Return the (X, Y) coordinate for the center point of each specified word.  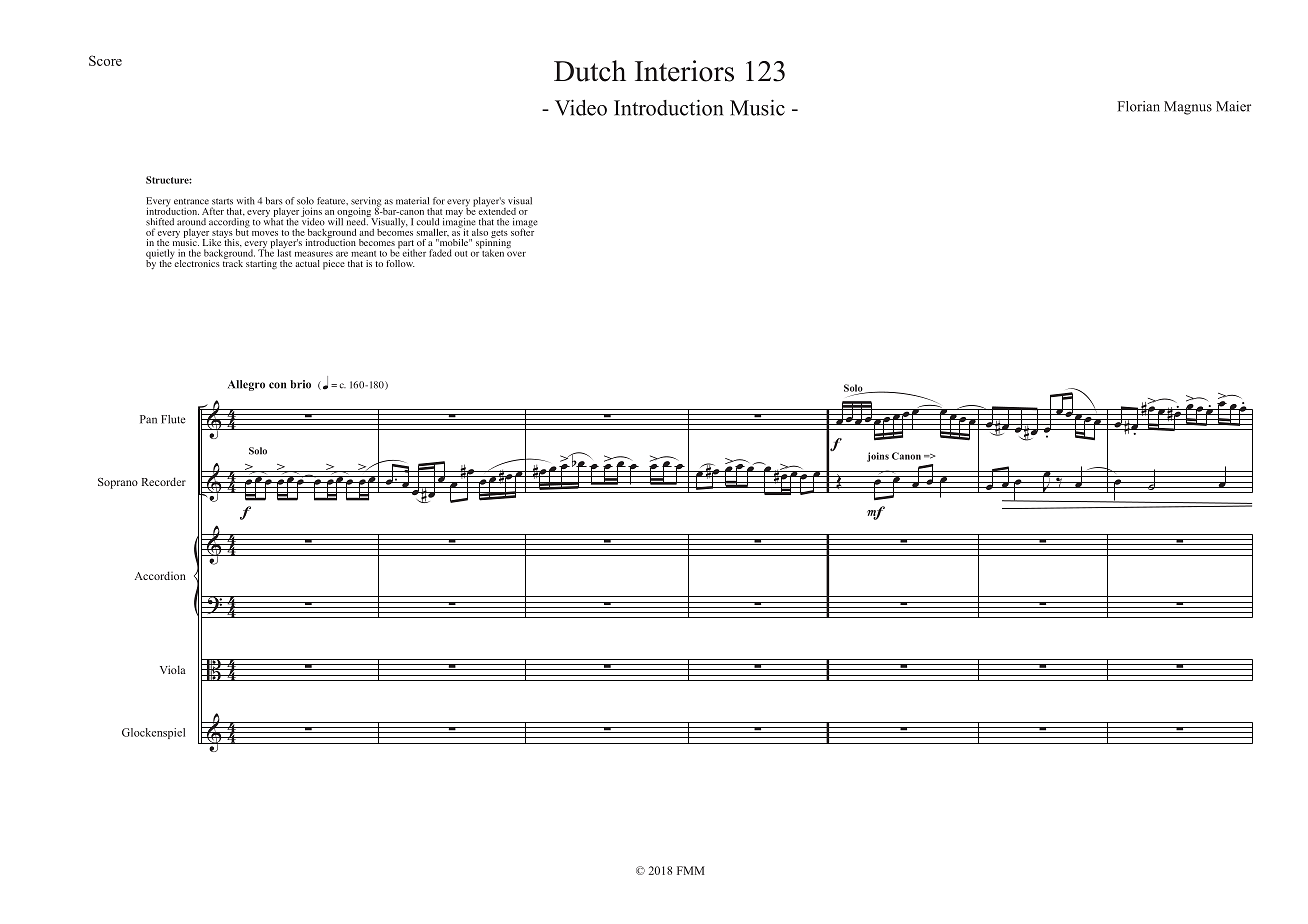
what (273, 221)
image (525, 224)
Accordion (160, 575)
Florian (1138, 106)
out (461, 254)
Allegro (246, 385)
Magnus (1188, 108)
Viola (173, 669)
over (516, 254)
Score (105, 60)
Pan (148, 419)
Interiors (684, 71)
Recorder (164, 481)
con (277, 385)
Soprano (118, 483)
